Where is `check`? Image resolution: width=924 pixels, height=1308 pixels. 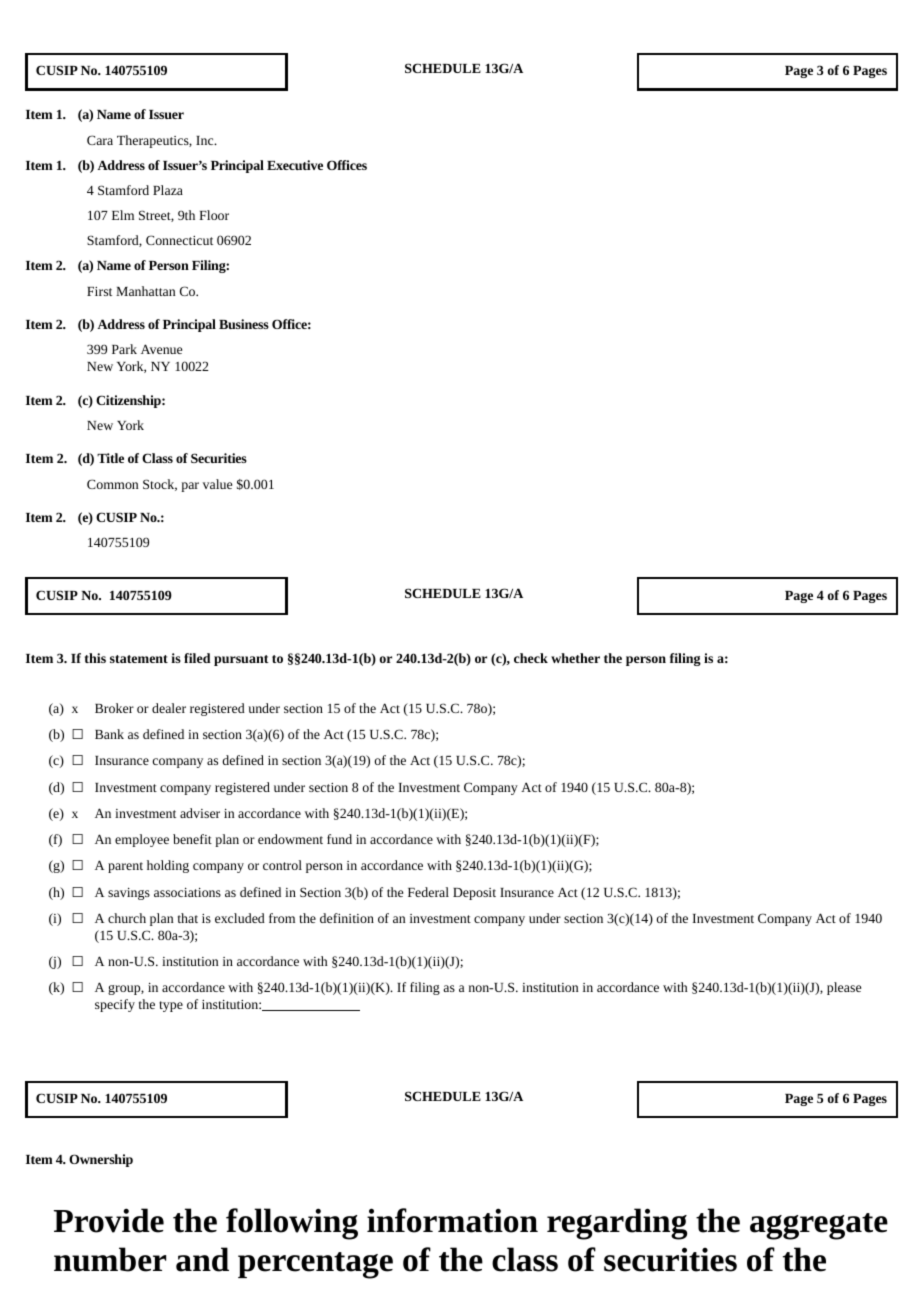 check is located at coordinates (531, 658).
